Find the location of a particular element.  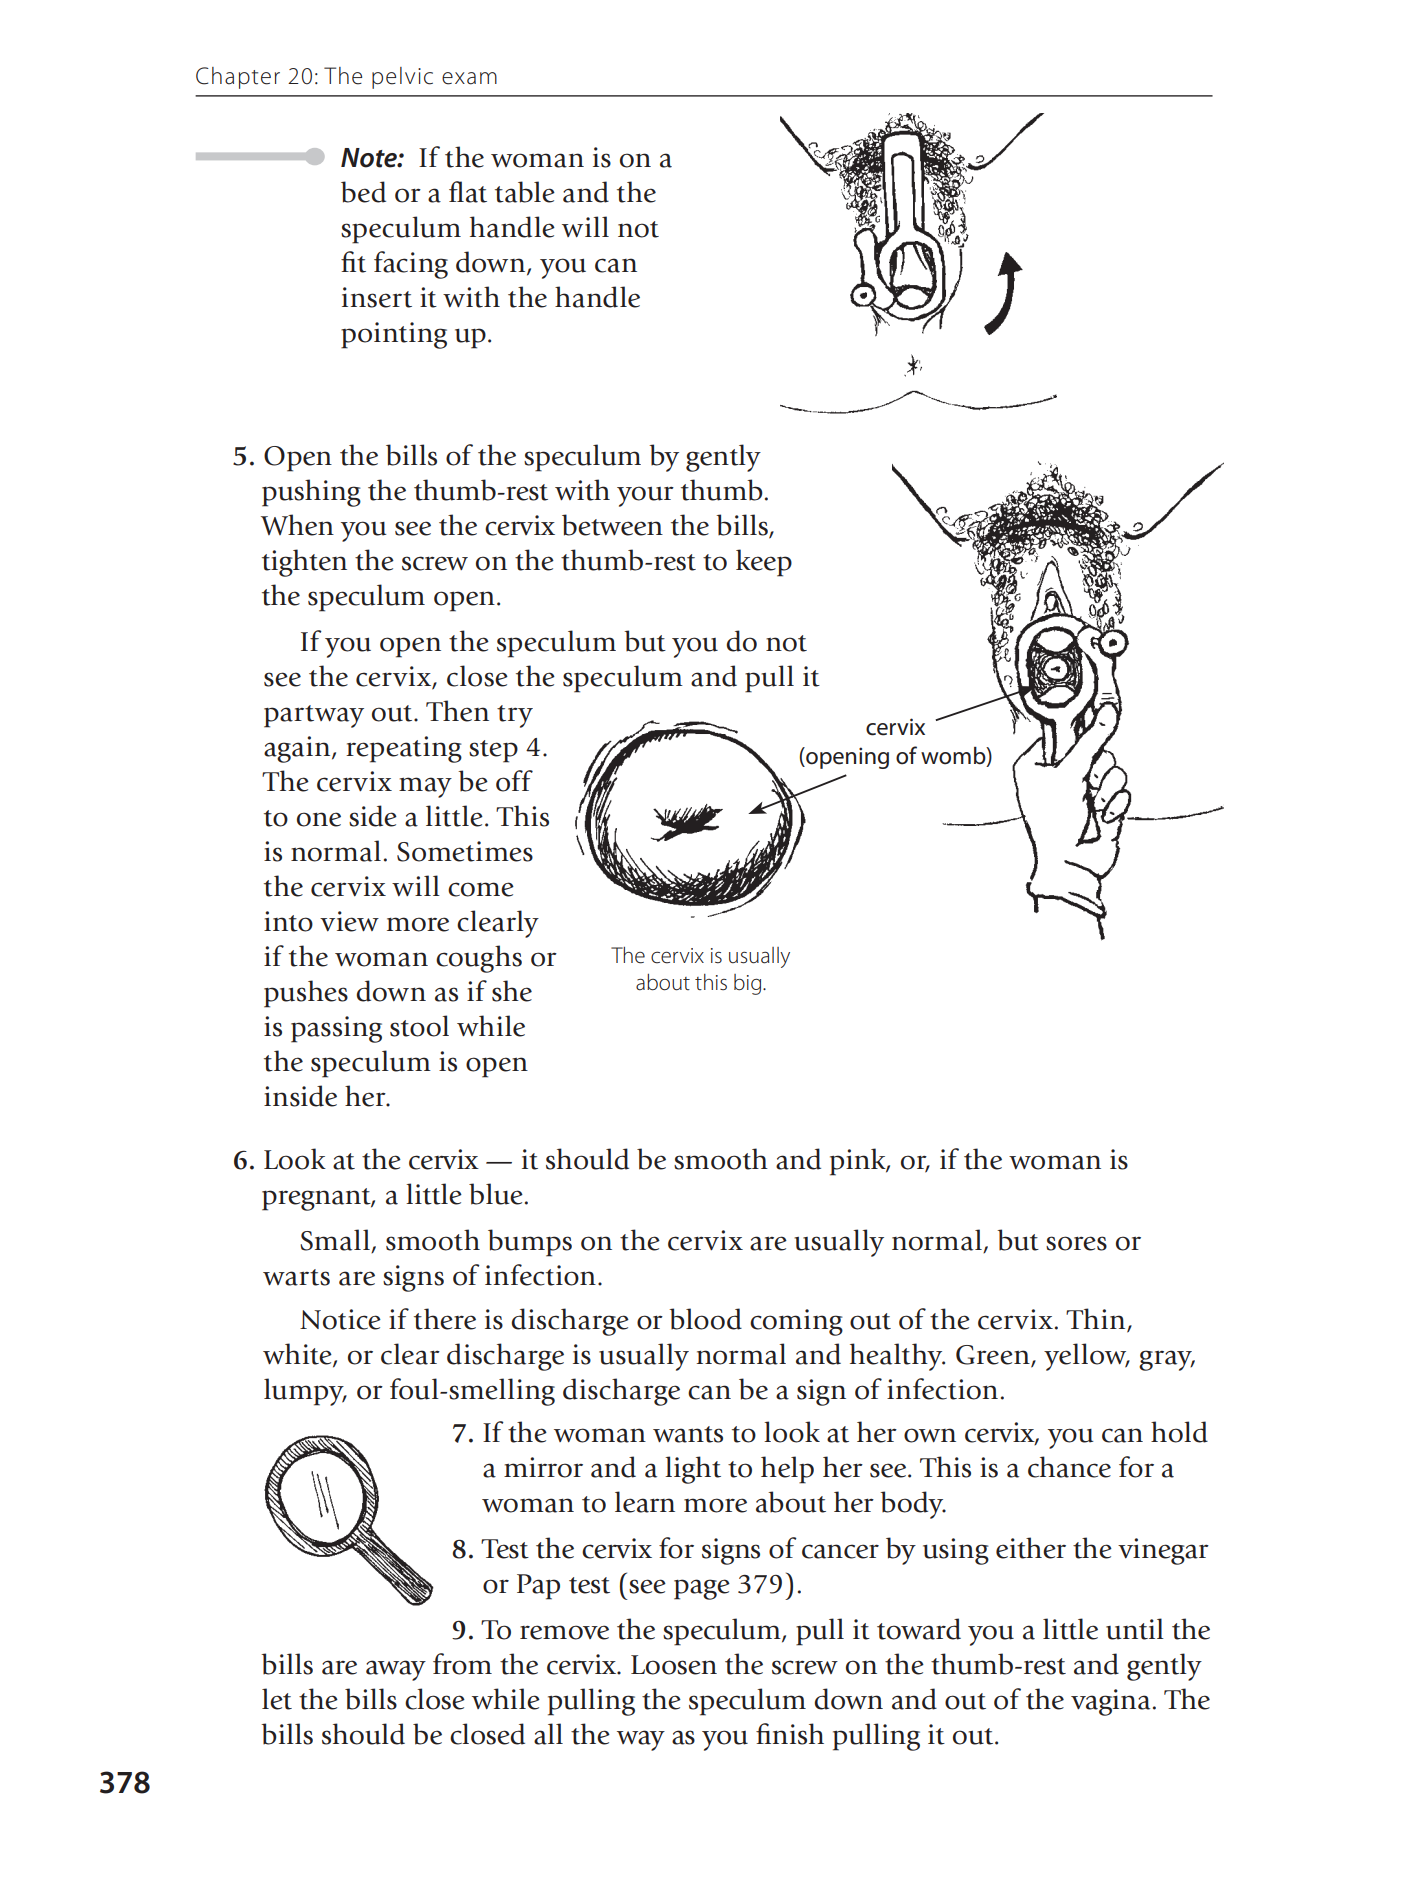

blood is located at coordinates (705, 1319).
